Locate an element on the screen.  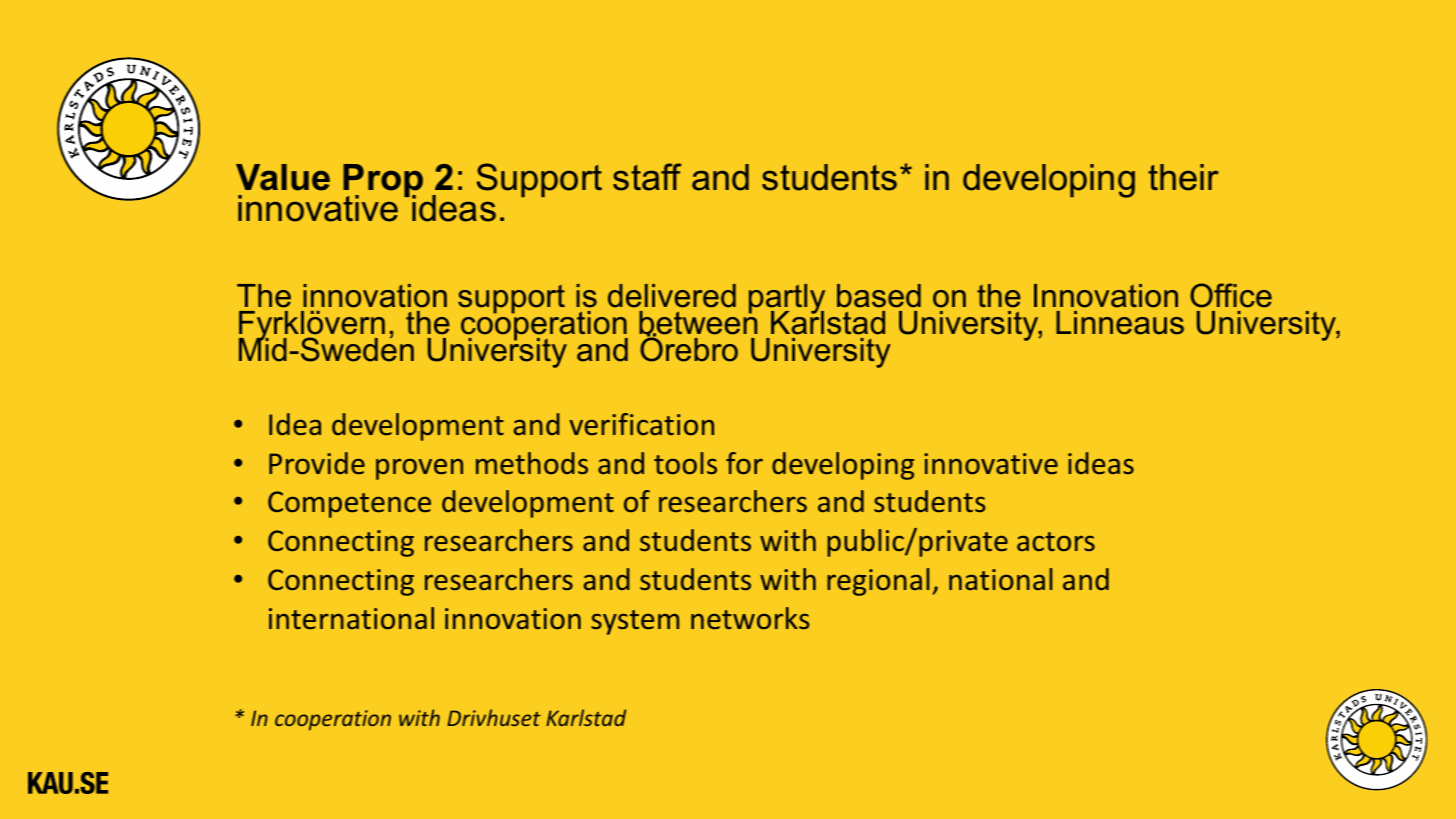
delivered is located at coordinates (672, 296).
